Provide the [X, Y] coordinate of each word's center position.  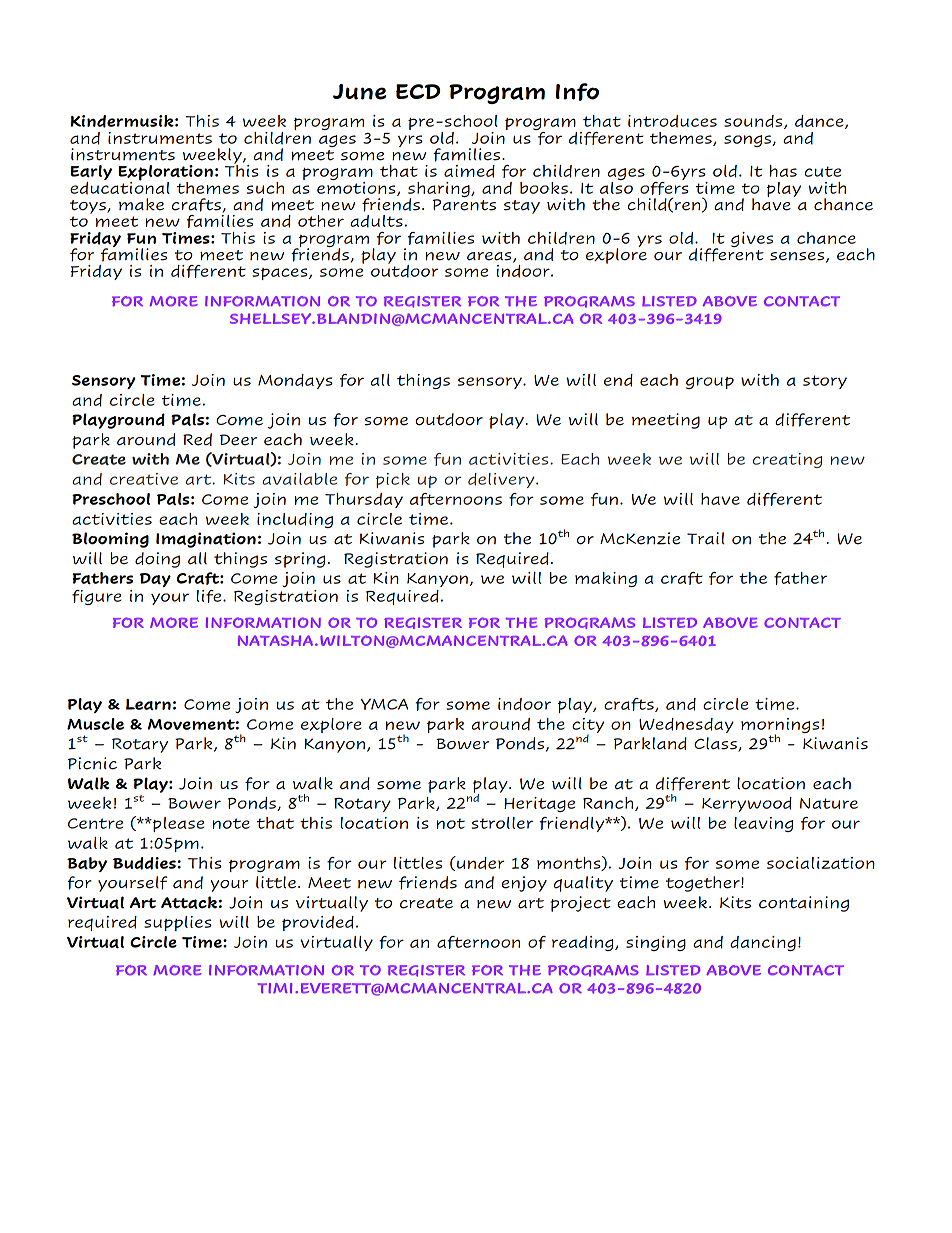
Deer [238, 440]
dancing [763, 943]
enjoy [524, 884]
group [710, 383]
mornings [780, 727]
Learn [148, 704]
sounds [754, 122]
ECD [418, 91]
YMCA [384, 704]
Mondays [295, 381]
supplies [178, 923]
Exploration [165, 174]
